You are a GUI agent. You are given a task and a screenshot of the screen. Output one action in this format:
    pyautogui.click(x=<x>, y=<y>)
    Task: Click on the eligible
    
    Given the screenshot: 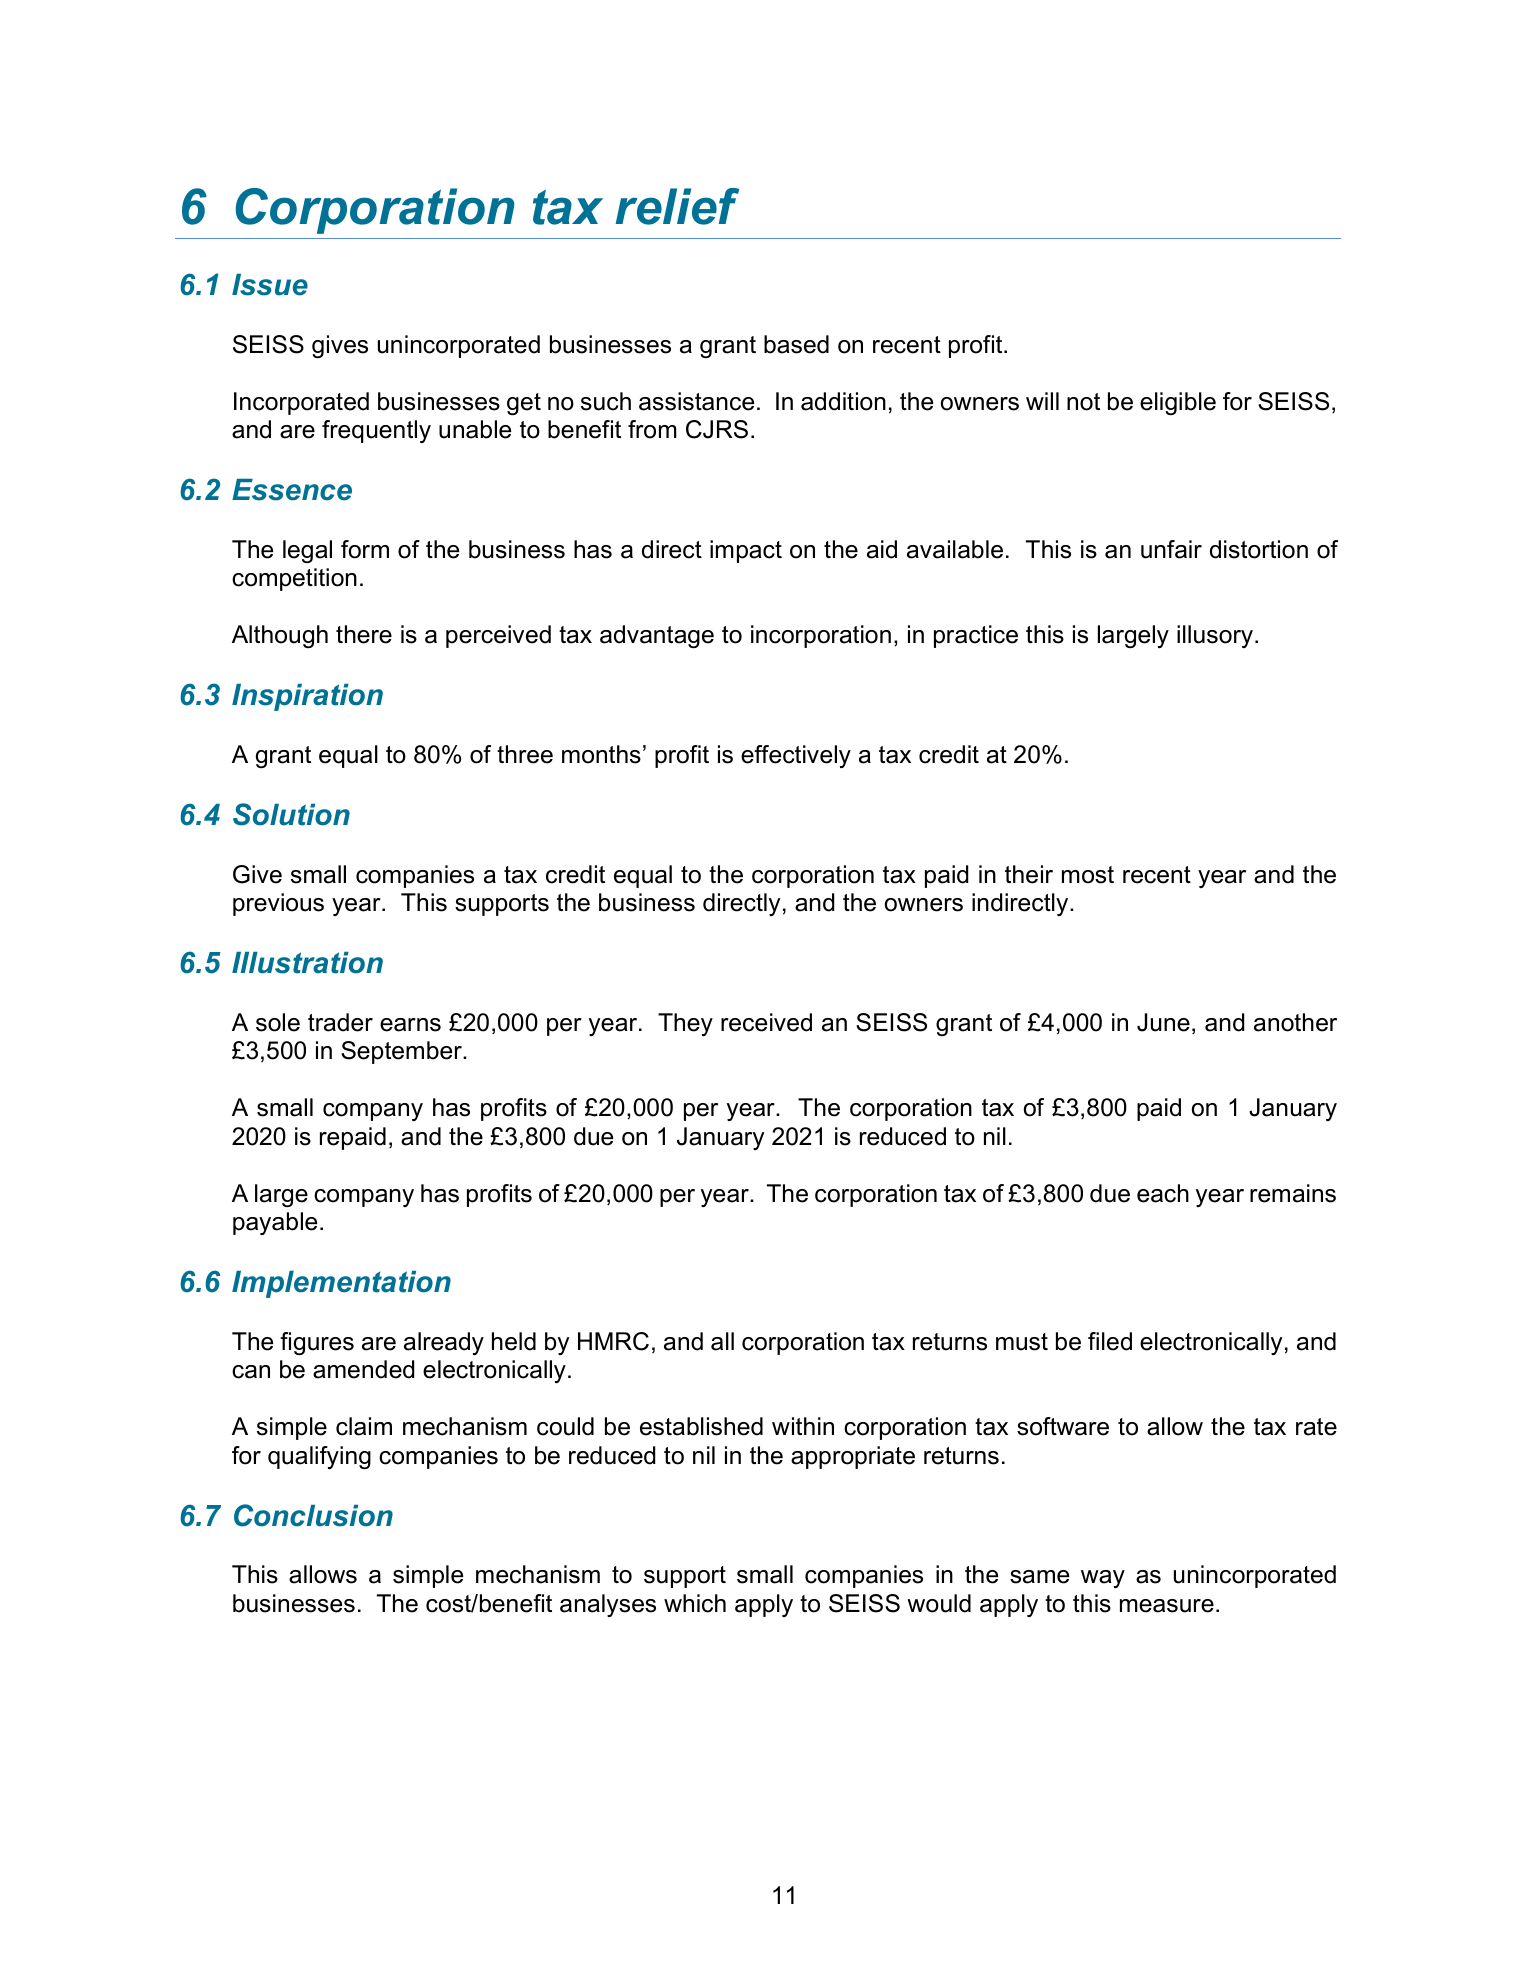 What is the action you would take?
    pyautogui.click(x=1178, y=403)
